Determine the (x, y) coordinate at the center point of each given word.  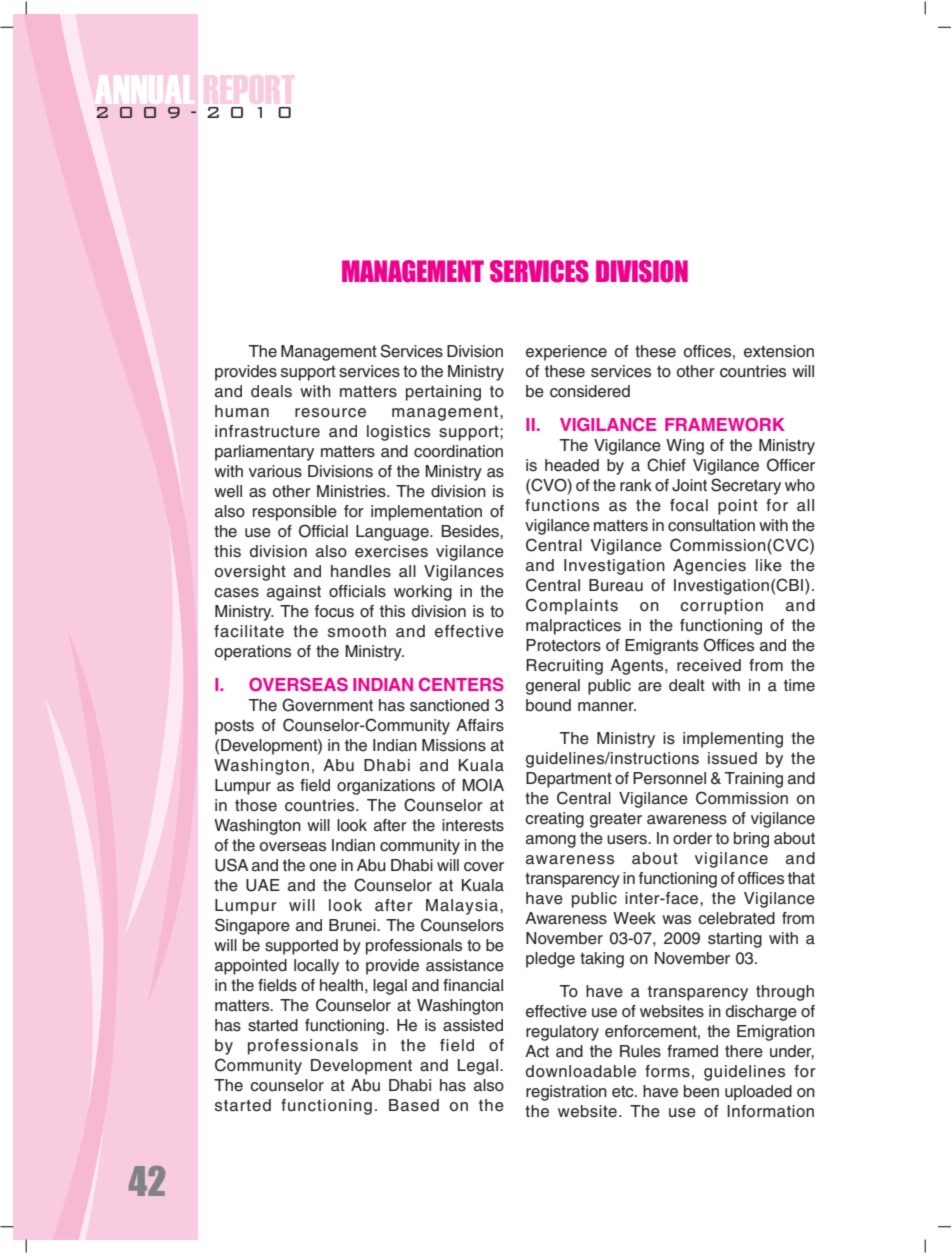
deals (271, 391)
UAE (263, 885)
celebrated (736, 918)
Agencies (709, 567)
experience (566, 353)
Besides (471, 531)
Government (327, 705)
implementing (733, 740)
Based (414, 1105)
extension (779, 351)
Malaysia (463, 907)
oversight (250, 573)
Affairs (480, 725)
